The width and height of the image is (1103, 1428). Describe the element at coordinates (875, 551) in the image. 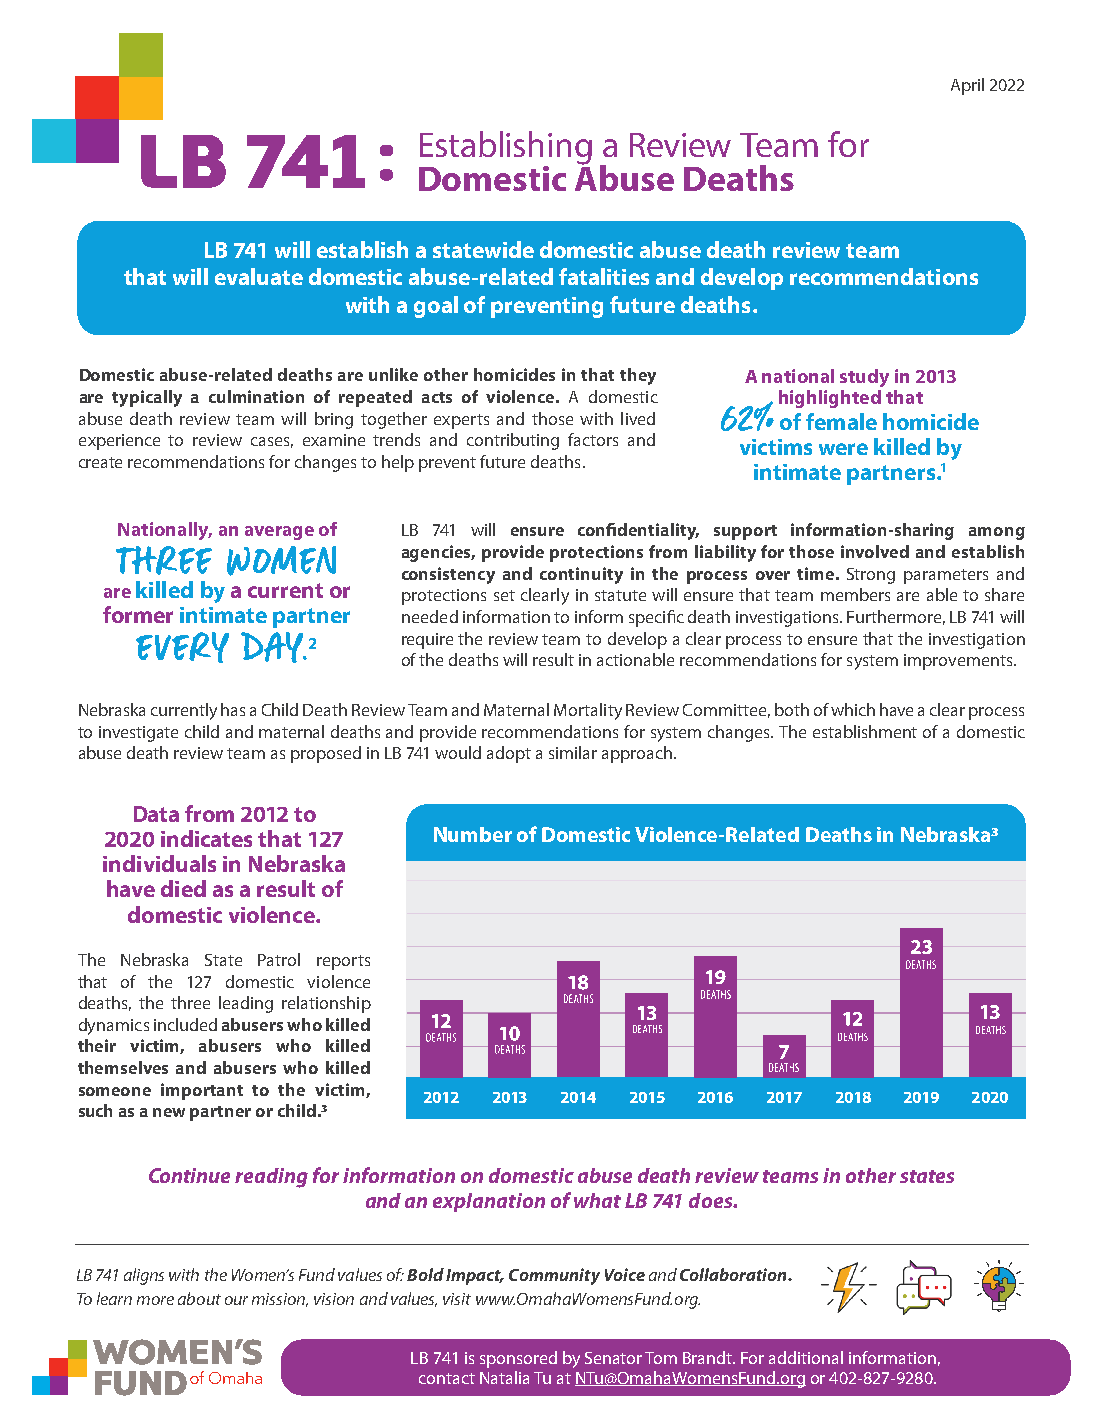

I see `involved` at that location.
